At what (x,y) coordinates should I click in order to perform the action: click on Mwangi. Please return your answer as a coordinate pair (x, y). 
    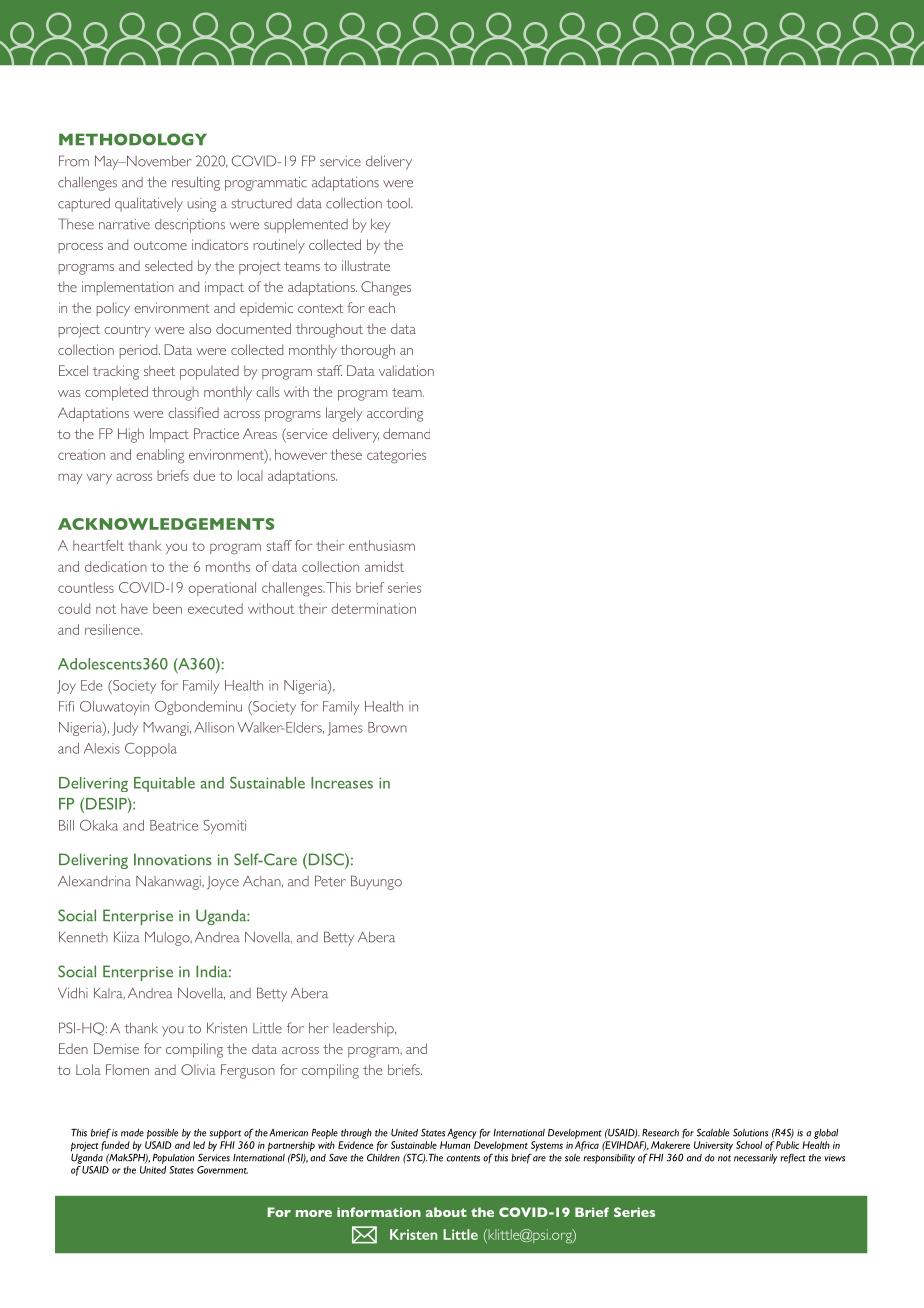
    Looking at the image, I should click on (167, 729).
